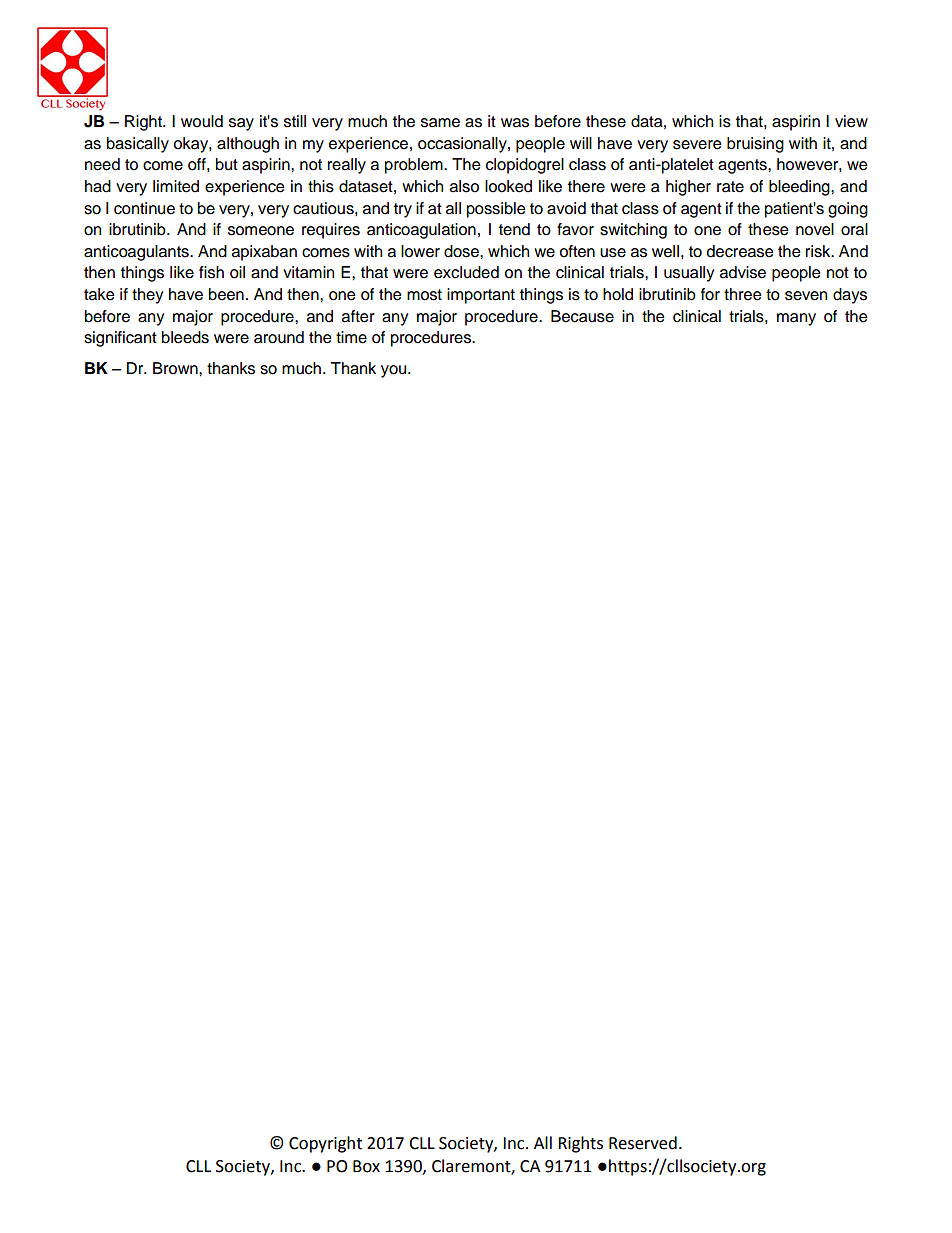 This document has width=952, height=1233. What do you see at coordinates (464, 186) in the document?
I see `also` at bounding box center [464, 186].
